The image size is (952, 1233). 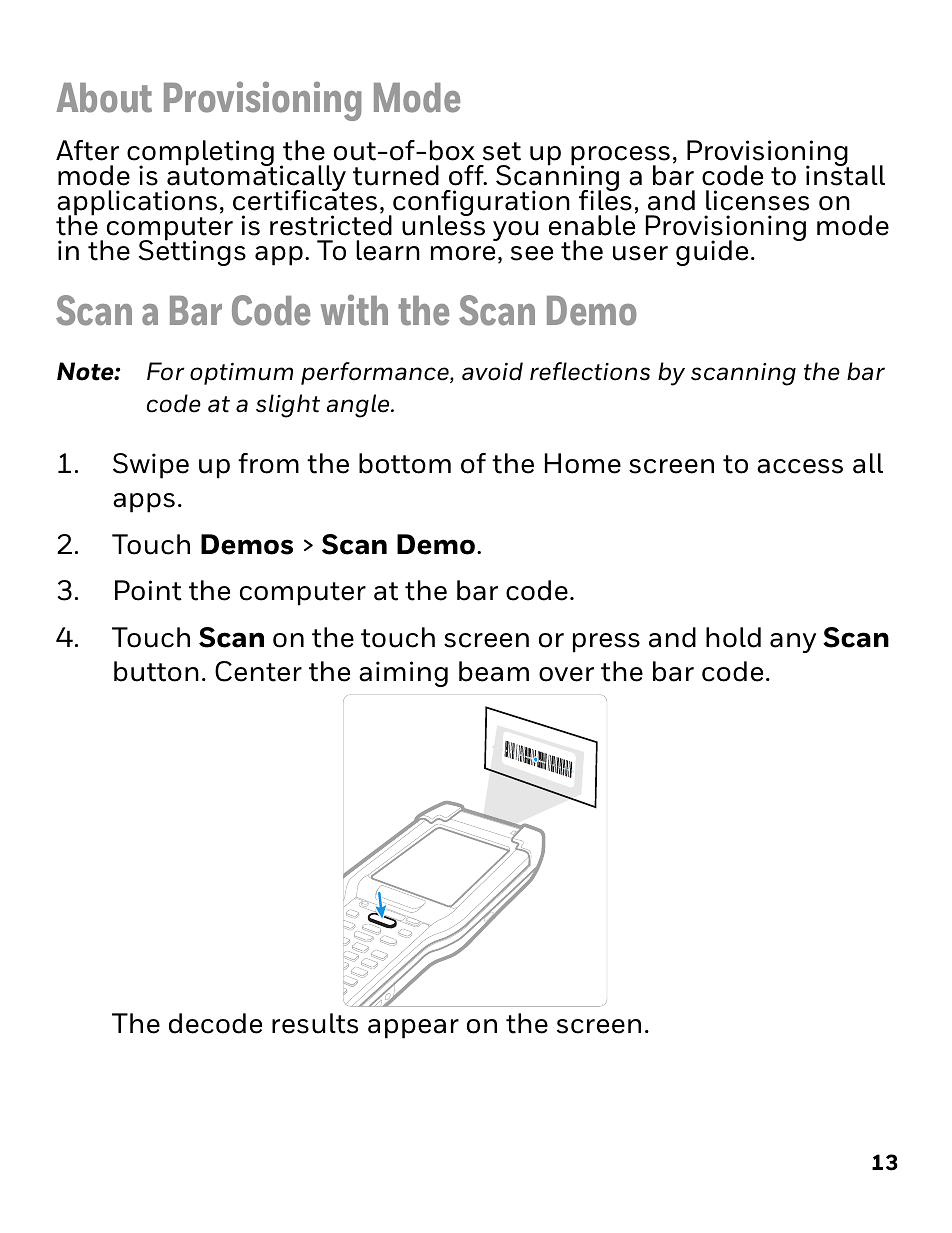 What do you see at coordinates (566, 674) in the page?
I see `over` at bounding box center [566, 674].
